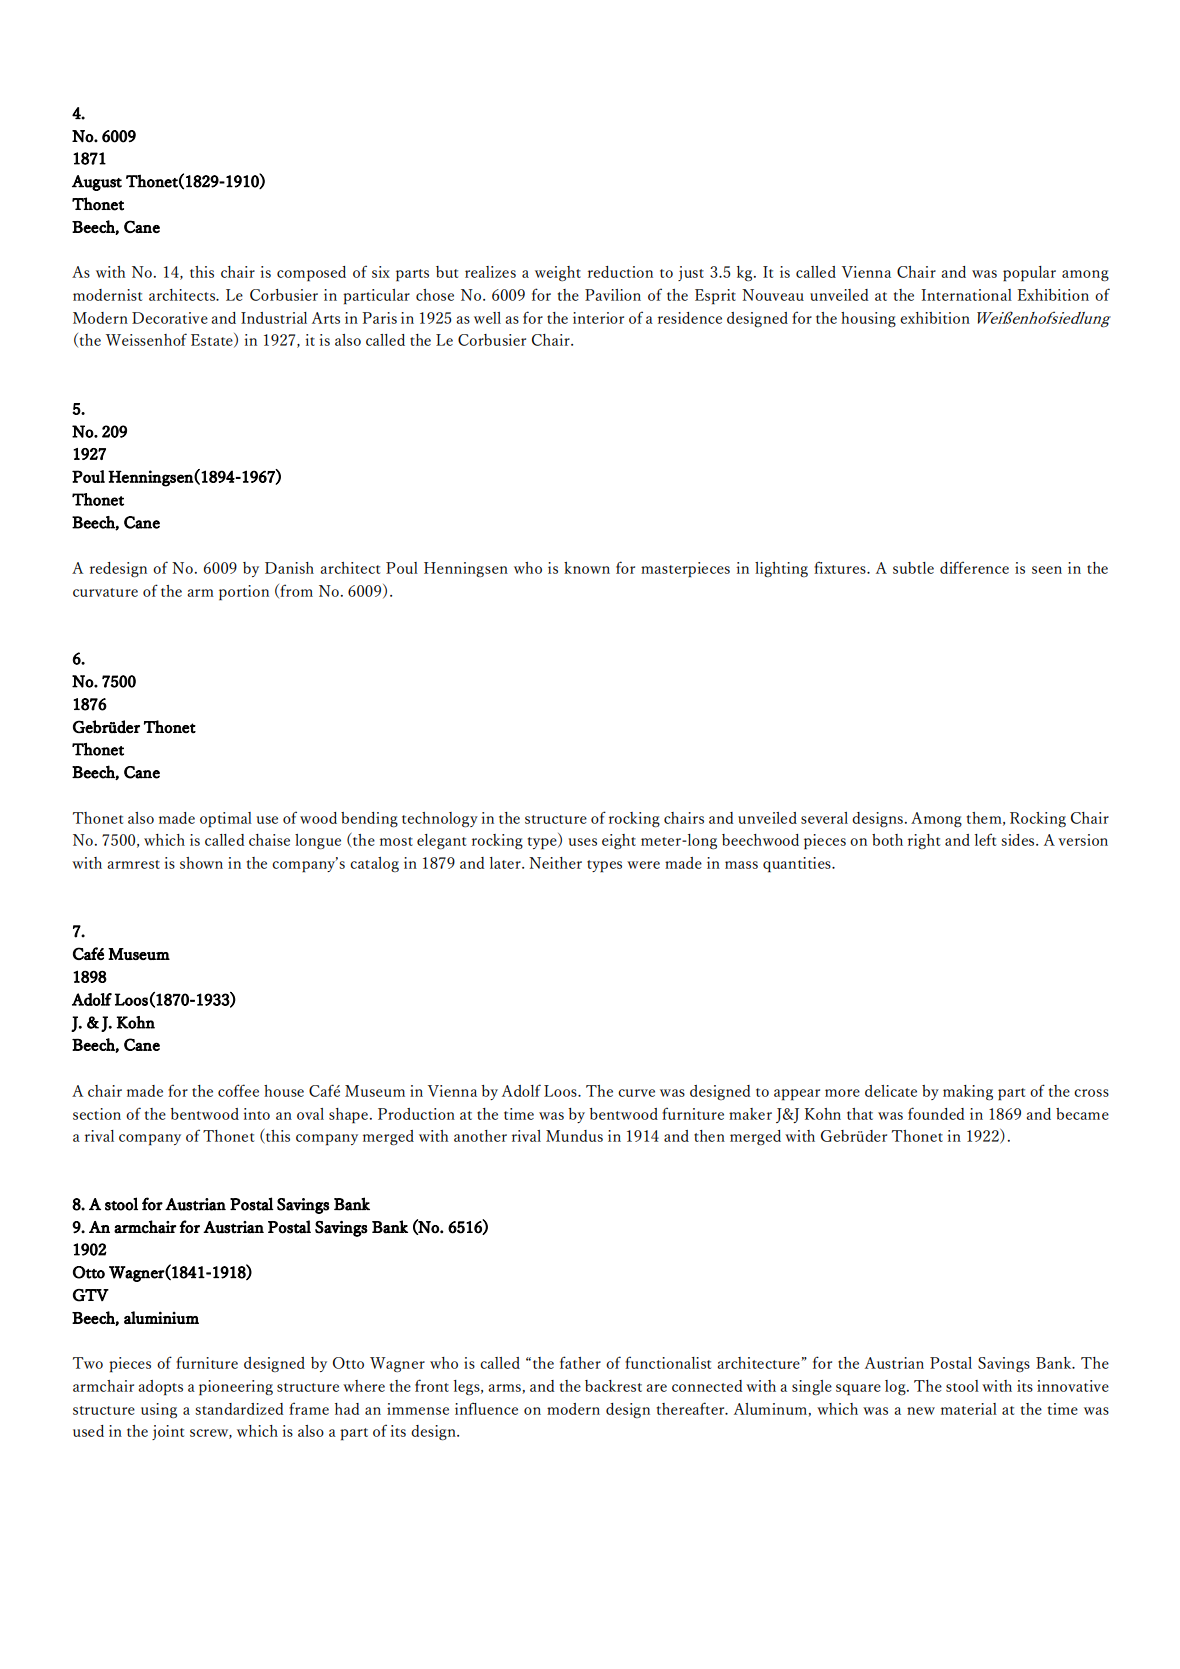 The width and height of the page is (1180, 1669). What do you see at coordinates (226, 820) in the page?
I see `optimal` at bounding box center [226, 820].
